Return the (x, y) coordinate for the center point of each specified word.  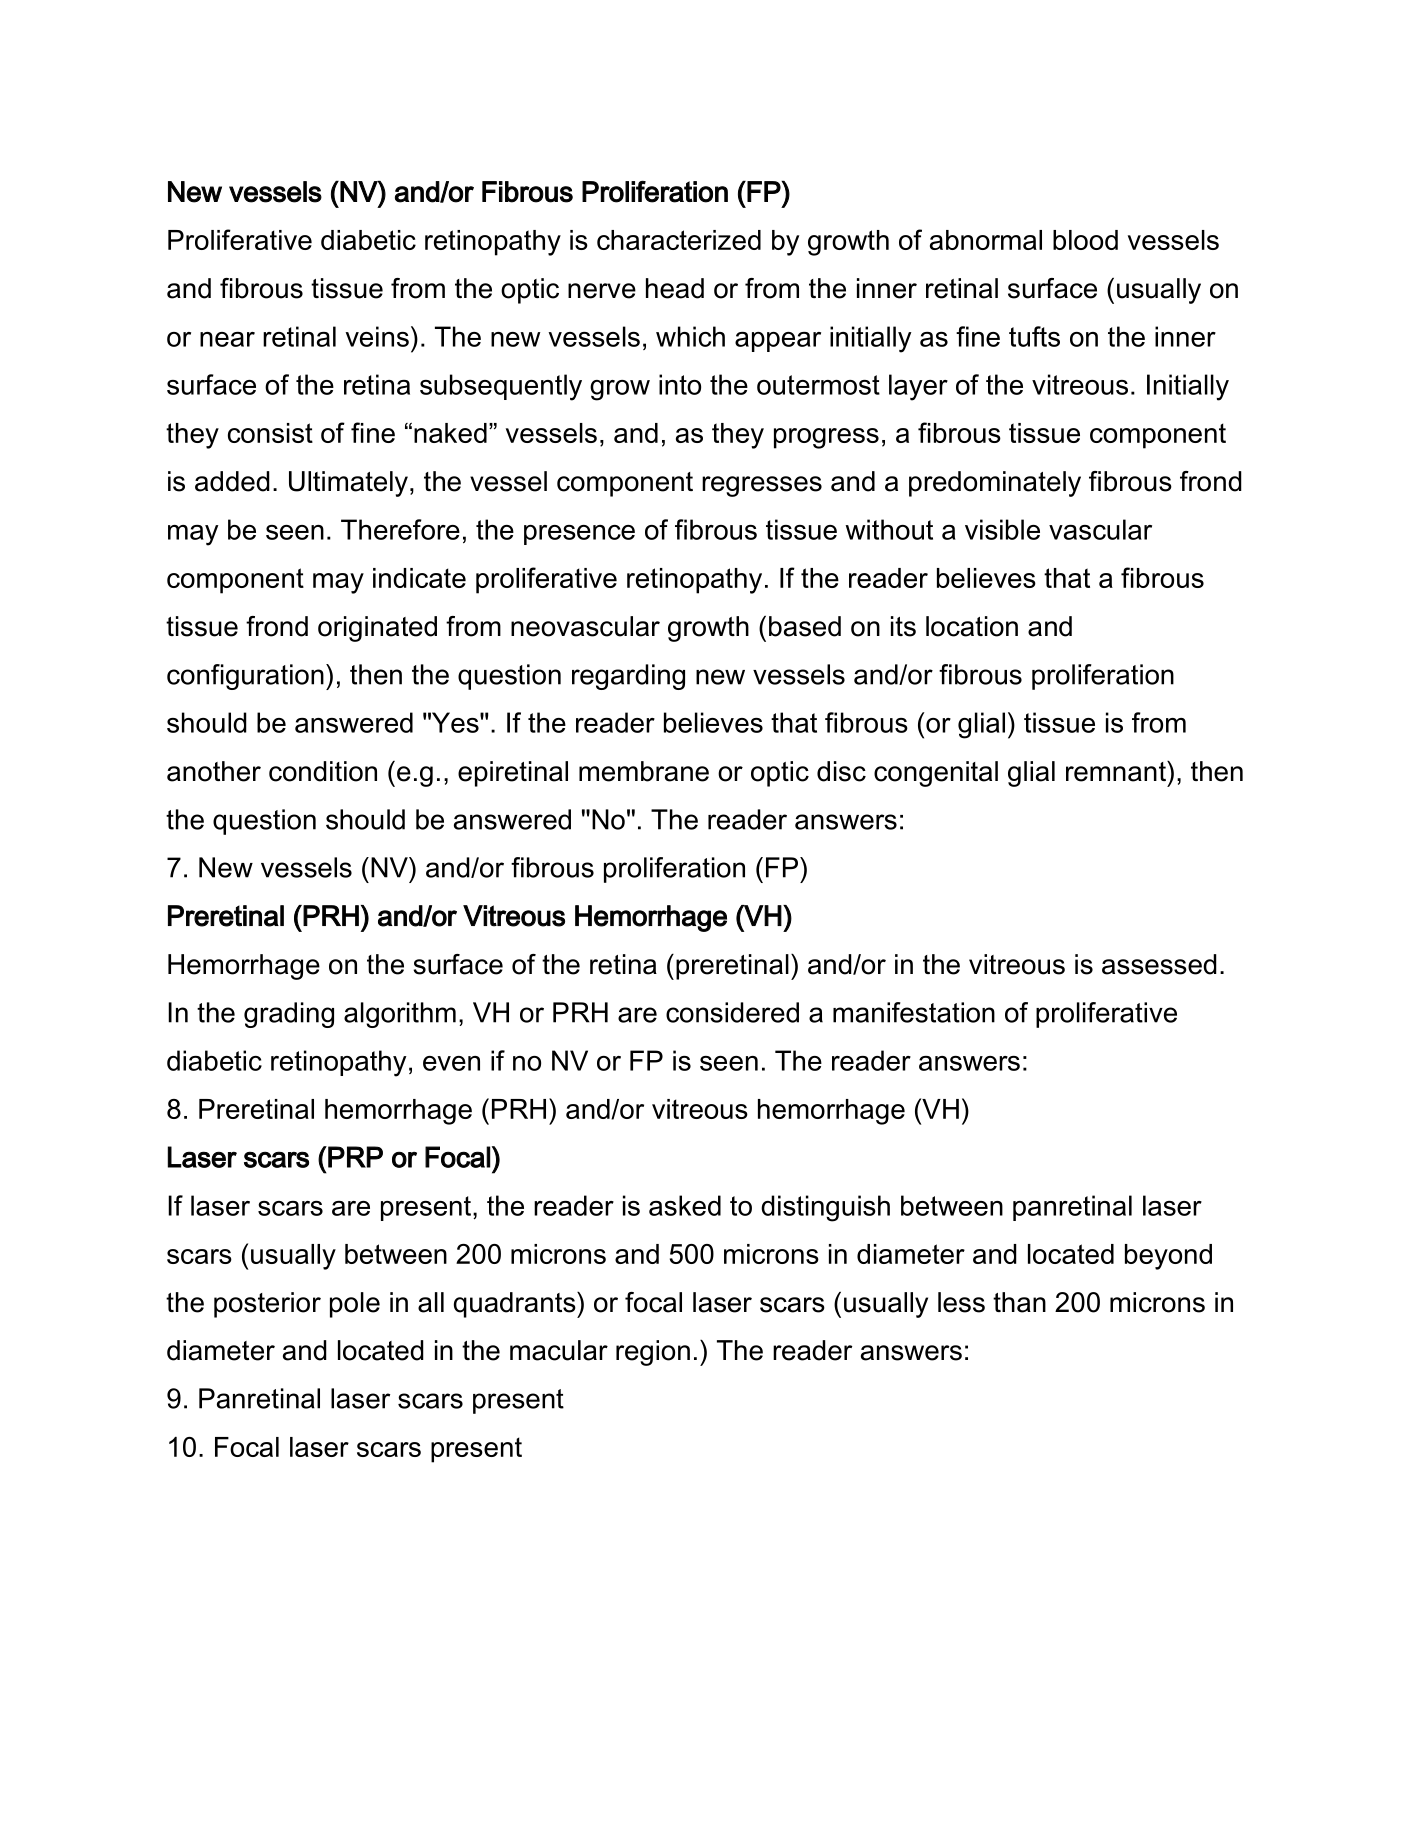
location (972, 626)
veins (377, 336)
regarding (628, 677)
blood (1085, 240)
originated (377, 629)
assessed (1159, 964)
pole (355, 1305)
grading (289, 1015)
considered (732, 1012)
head (675, 288)
